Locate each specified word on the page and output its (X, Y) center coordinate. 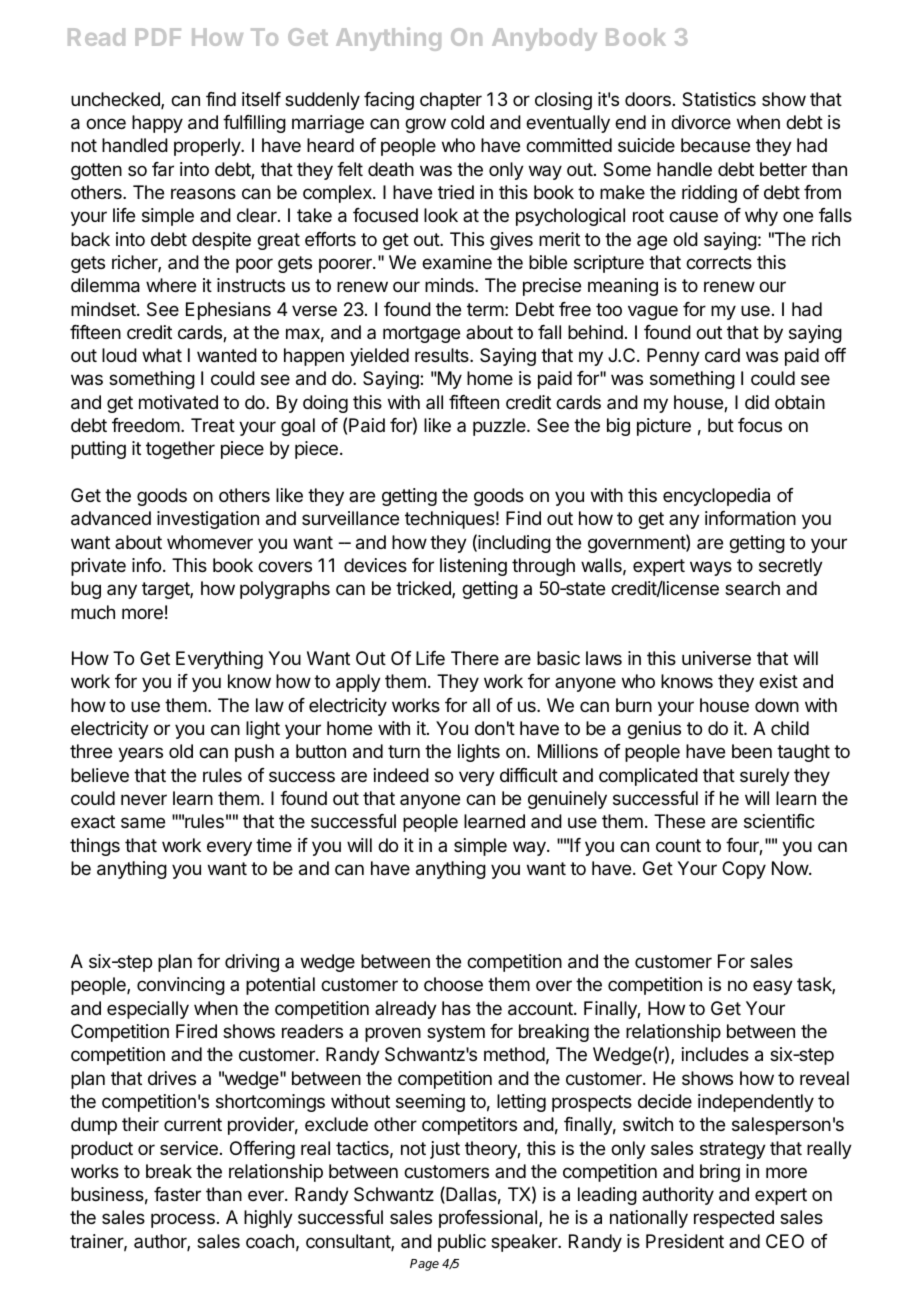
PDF (158, 37)
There (475, 658)
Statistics (719, 99)
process (183, 1220)
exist (778, 681)
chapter (451, 101)
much (93, 612)
